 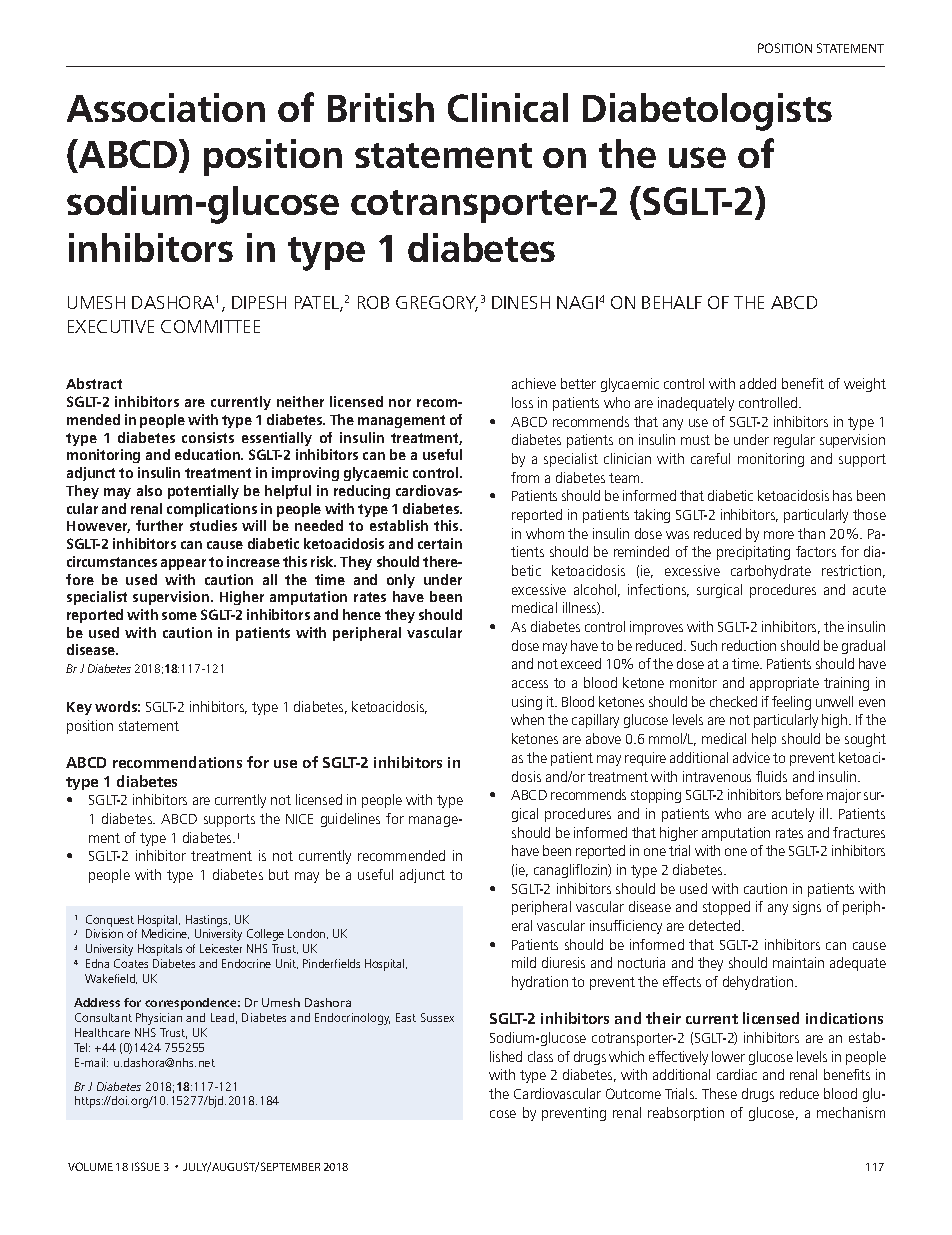 What do you see at coordinates (166, 107) in the screenshot?
I see `Association` at bounding box center [166, 107].
